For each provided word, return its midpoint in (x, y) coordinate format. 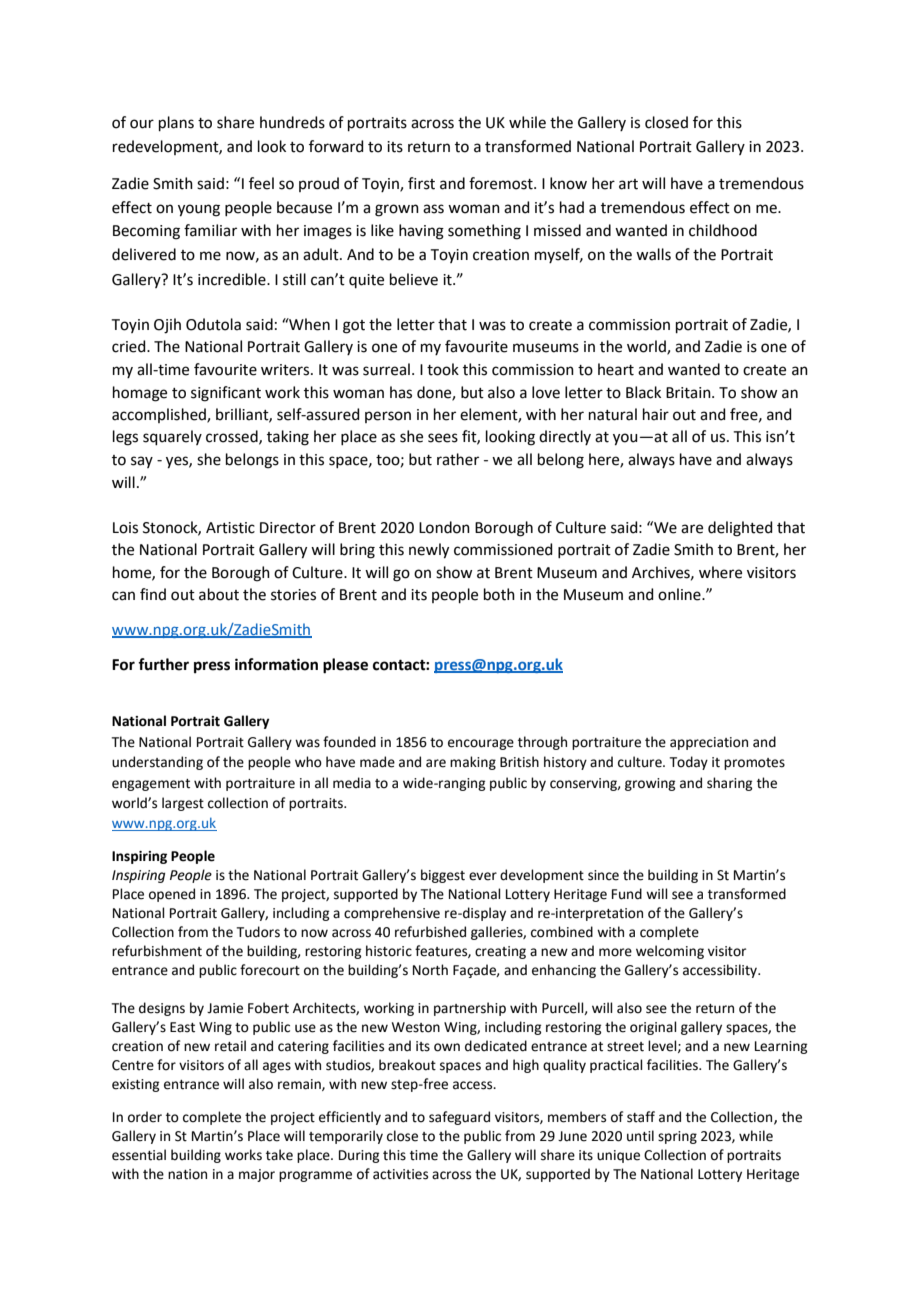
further (163, 664)
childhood (723, 230)
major (257, 1175)
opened (172, 895)
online (680, 594)
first (421, 183)
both (499, 594)
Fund (627, 894)
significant (226, 394)
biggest (443, 876)
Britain (689, 393)
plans (176, 123)
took (443, 369)
